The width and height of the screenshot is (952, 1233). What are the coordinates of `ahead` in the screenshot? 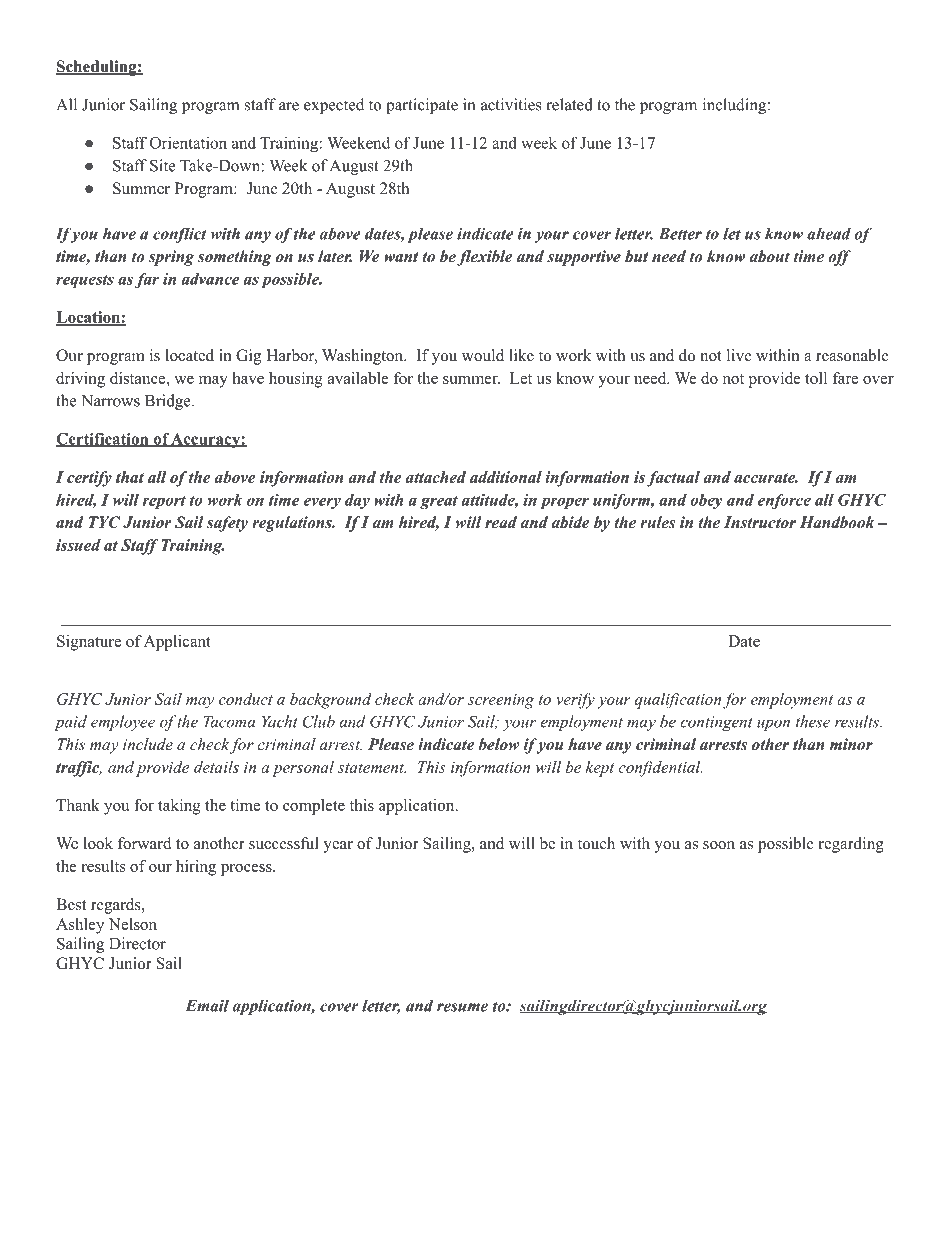 It's located at (829, 233).
